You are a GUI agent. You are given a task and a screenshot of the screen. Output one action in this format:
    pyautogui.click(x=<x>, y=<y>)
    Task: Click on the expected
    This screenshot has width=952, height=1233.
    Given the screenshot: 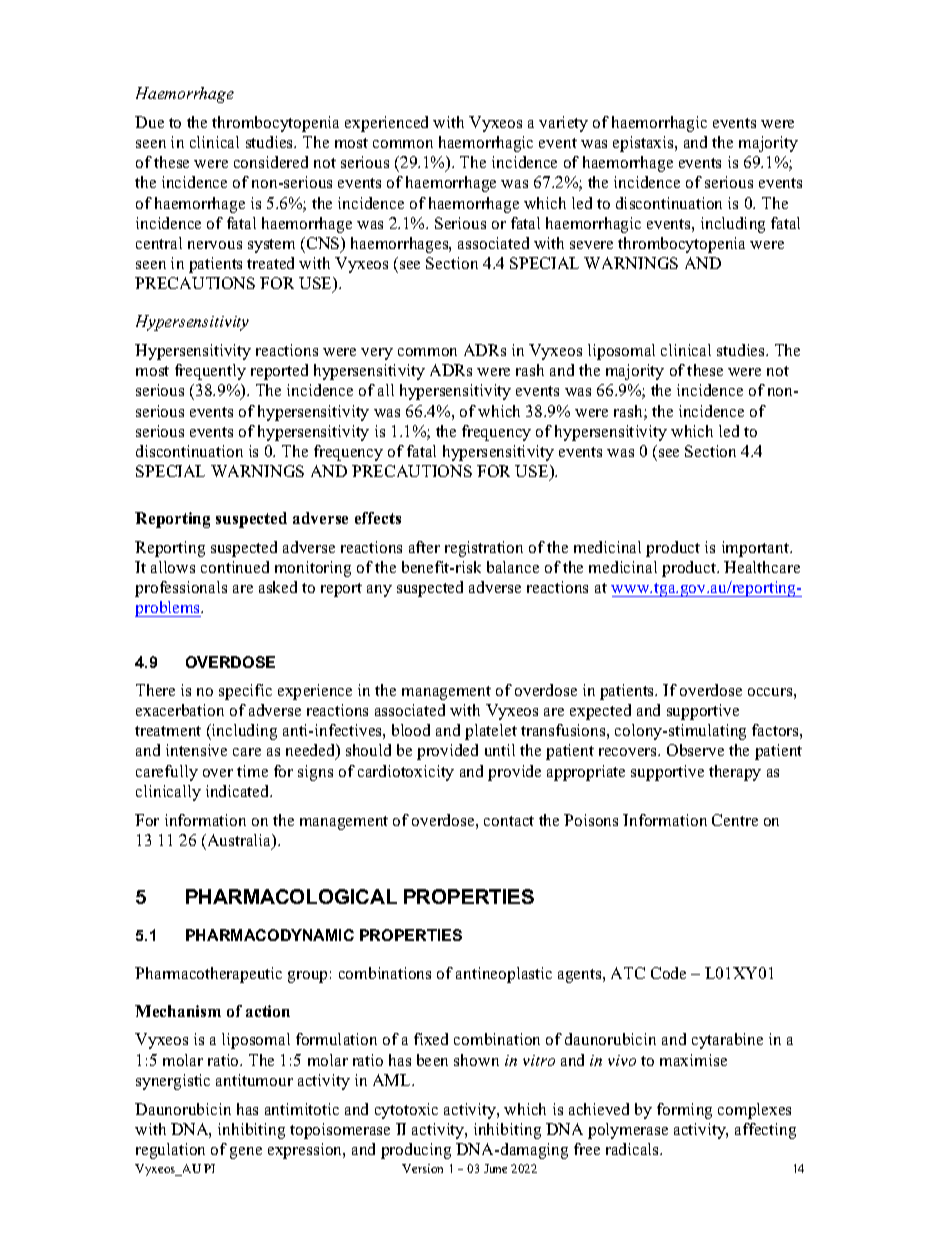 What is the action you would take?
    pyautogui.click(x=600, y=712)
